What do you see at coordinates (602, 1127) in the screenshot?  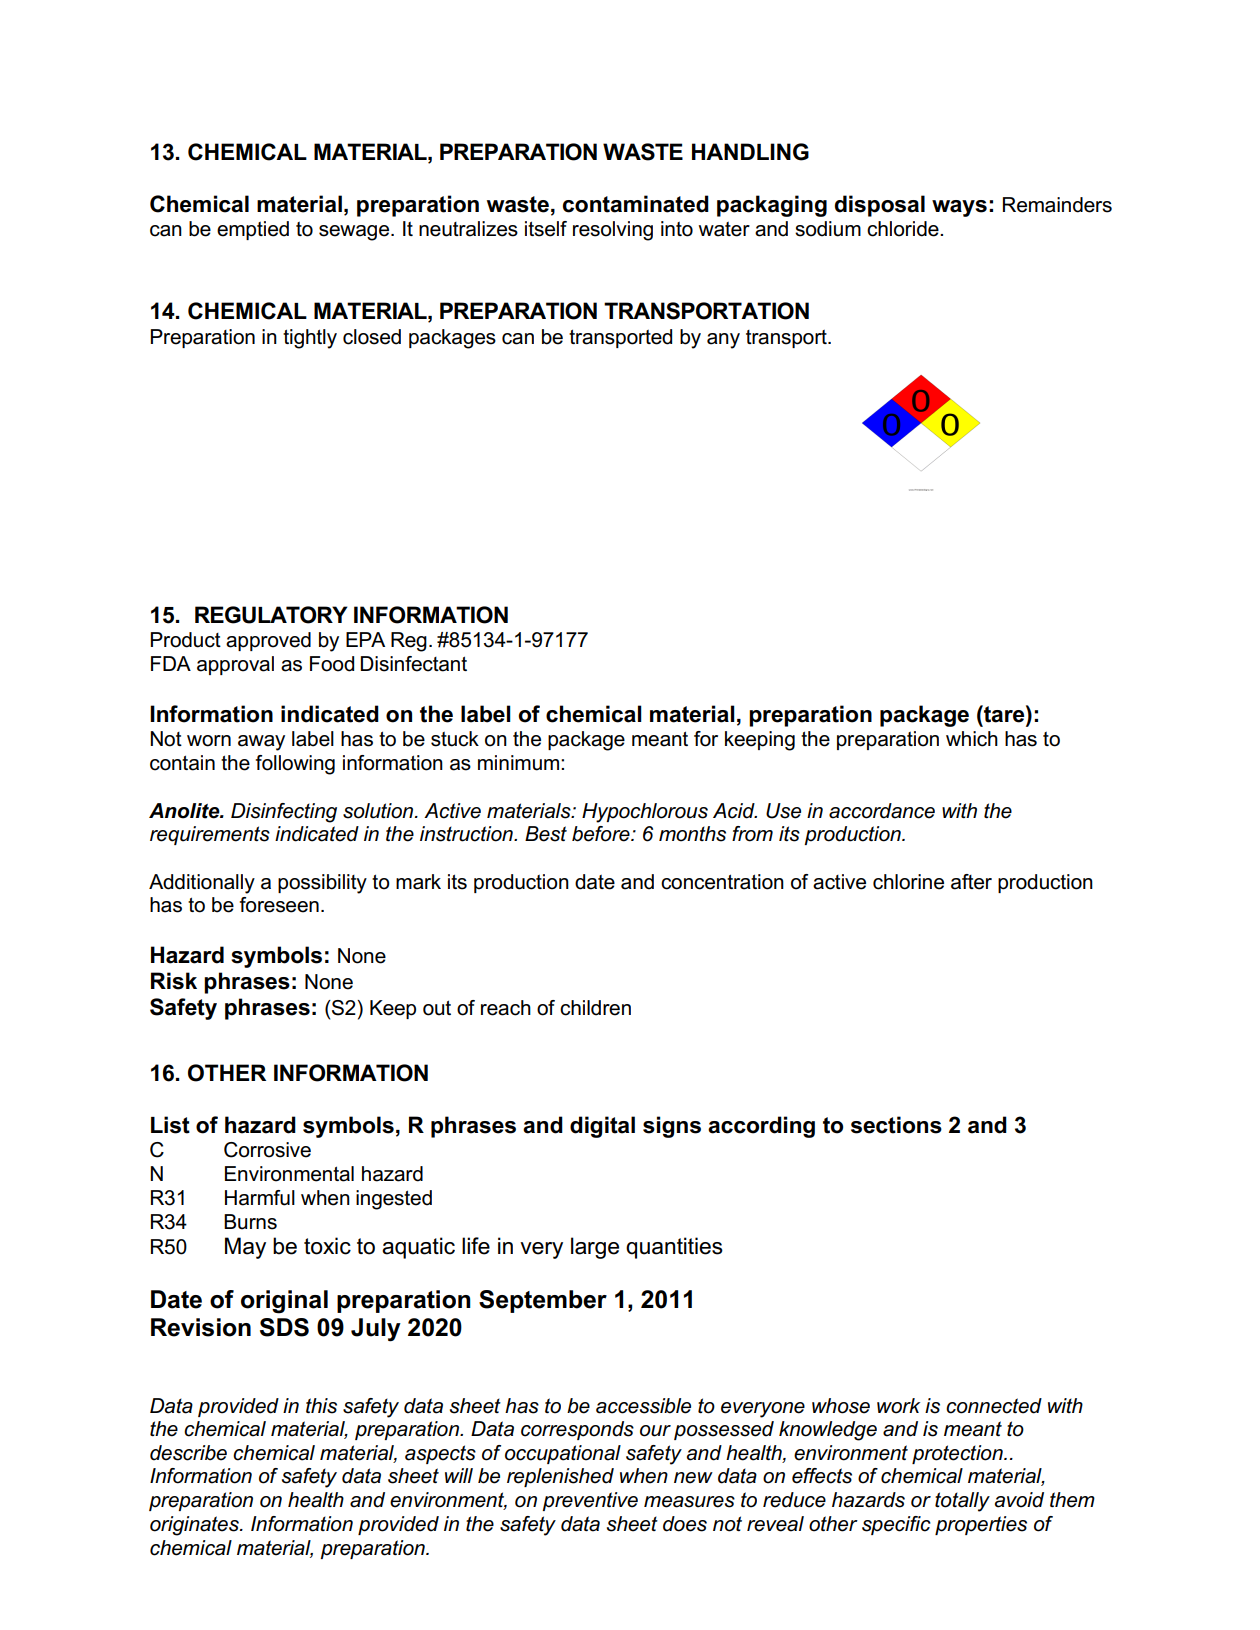 I see `digital` at bounding box center [602, 1127].
